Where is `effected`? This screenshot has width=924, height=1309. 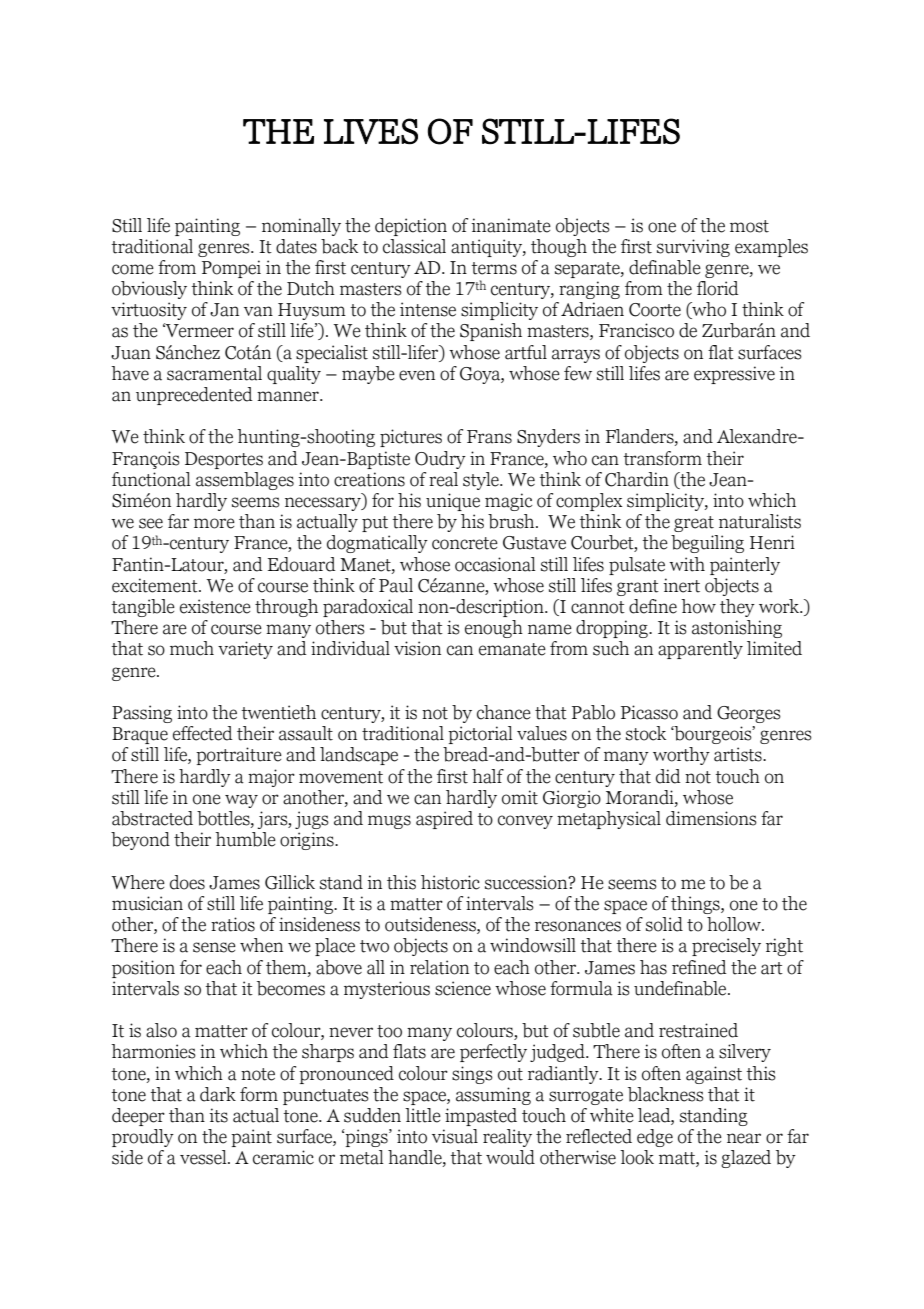 effected is located at coordinates (203, 733).
